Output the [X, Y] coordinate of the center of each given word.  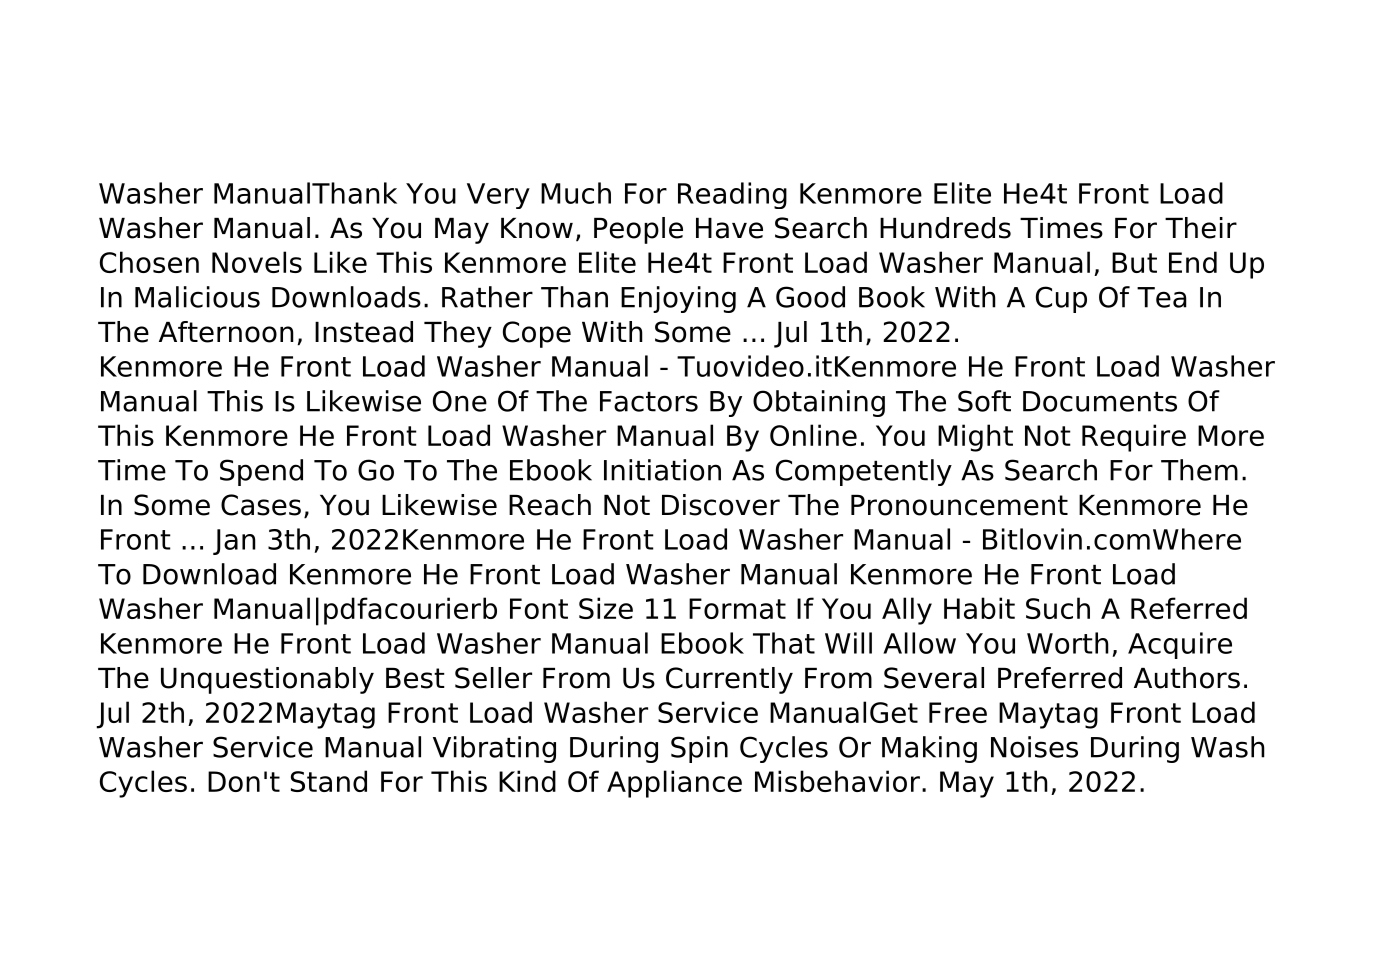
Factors [649, 401]
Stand [329, 781]
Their [1201, 228]
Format [737, 608]
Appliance [674, 784]
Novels [257, 262]
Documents [1100, 401]
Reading [732, 195]
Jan [234, 542]
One [460, 401]
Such [1058, 608]
